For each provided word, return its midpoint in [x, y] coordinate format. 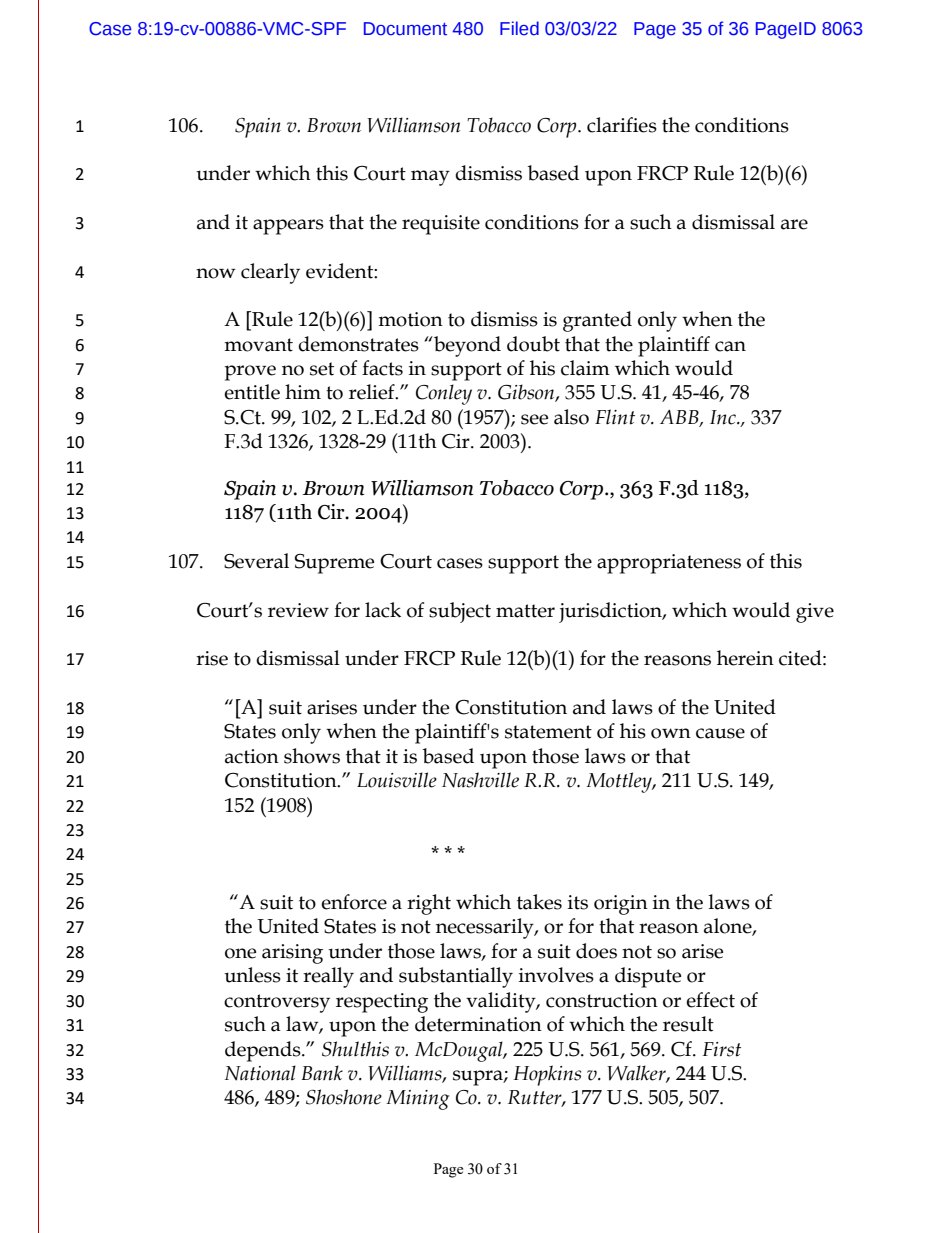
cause [720, 733]
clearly [270, 273]
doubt [533, 344]
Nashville [480, 780]
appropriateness [669, 564]
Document [405, 29]
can [730, 346]
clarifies [622, 125]
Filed [519, 28]
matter [525, 611]
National [260, 1073]
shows [312, 756]
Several [256, 561]
